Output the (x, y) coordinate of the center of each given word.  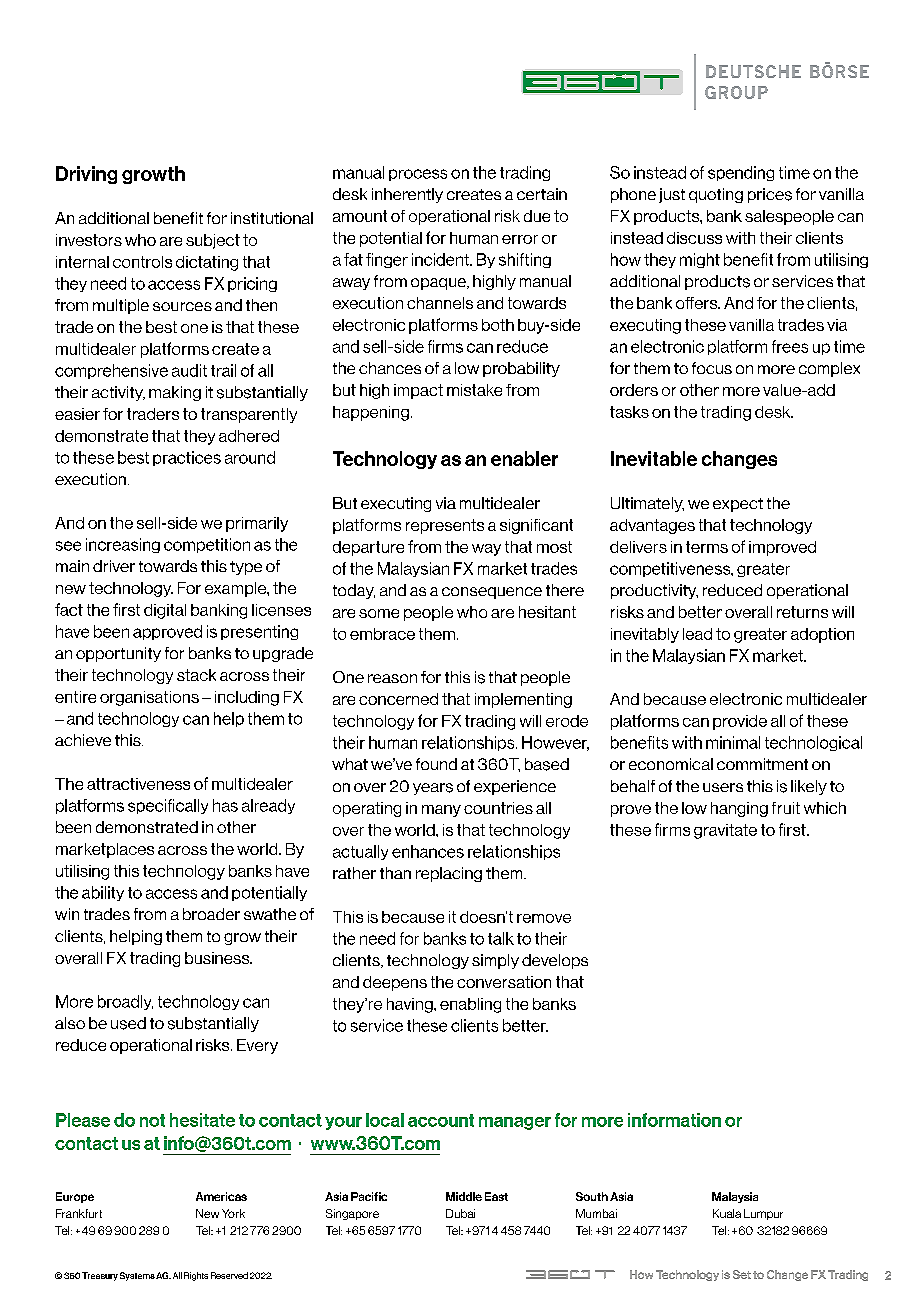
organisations (149, 698)
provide (740, 722)
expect (738, 505)
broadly (125, 1002)
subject (213, 241)
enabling (470, 1005)
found (436, 764)
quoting (716, 195)
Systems (137, 1276)
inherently (407, 195)
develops (555, 961)
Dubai (460, 1213)
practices (187, 458)
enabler (524, 458)
